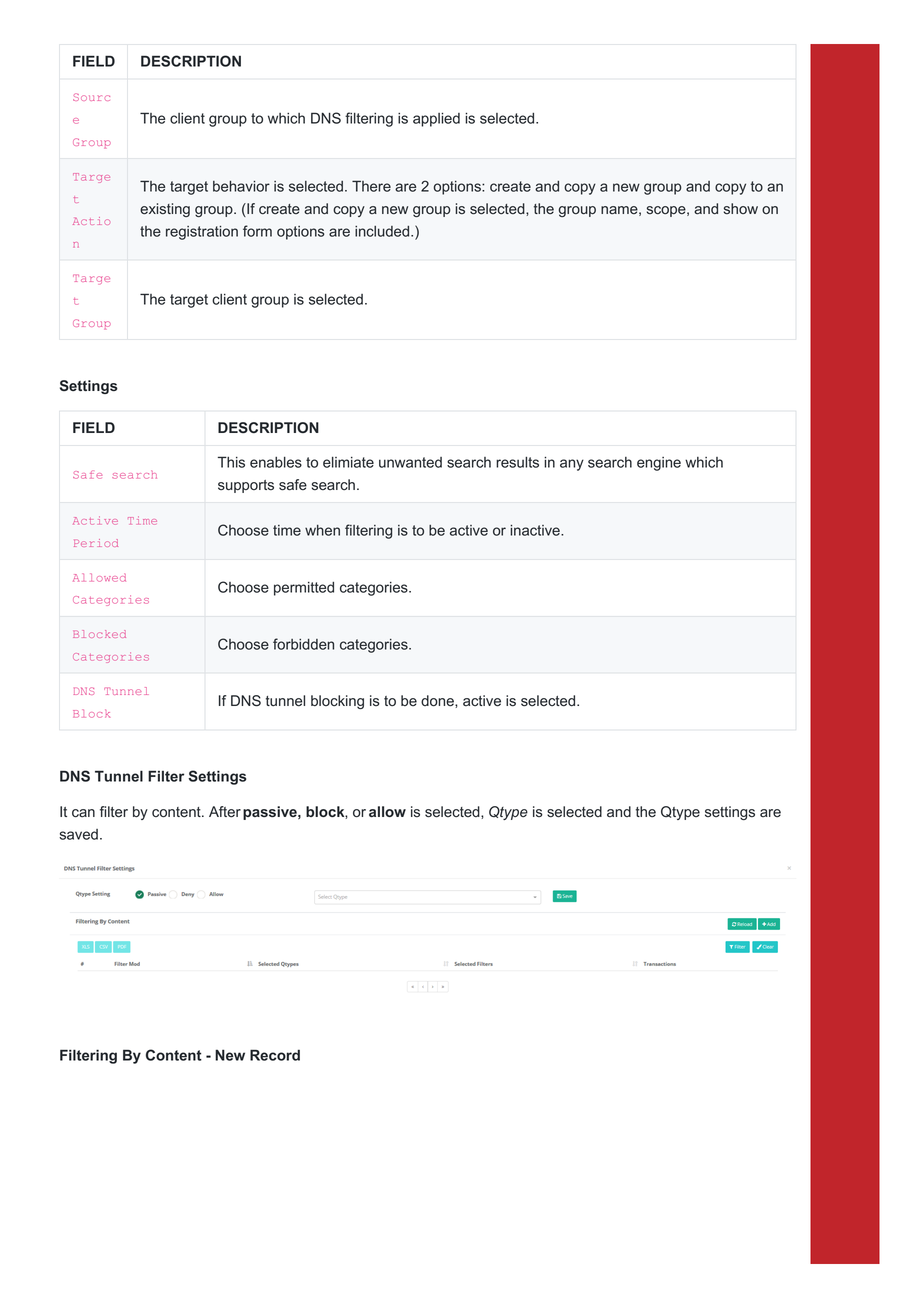  I want to click on Period, so click(96, 543).
